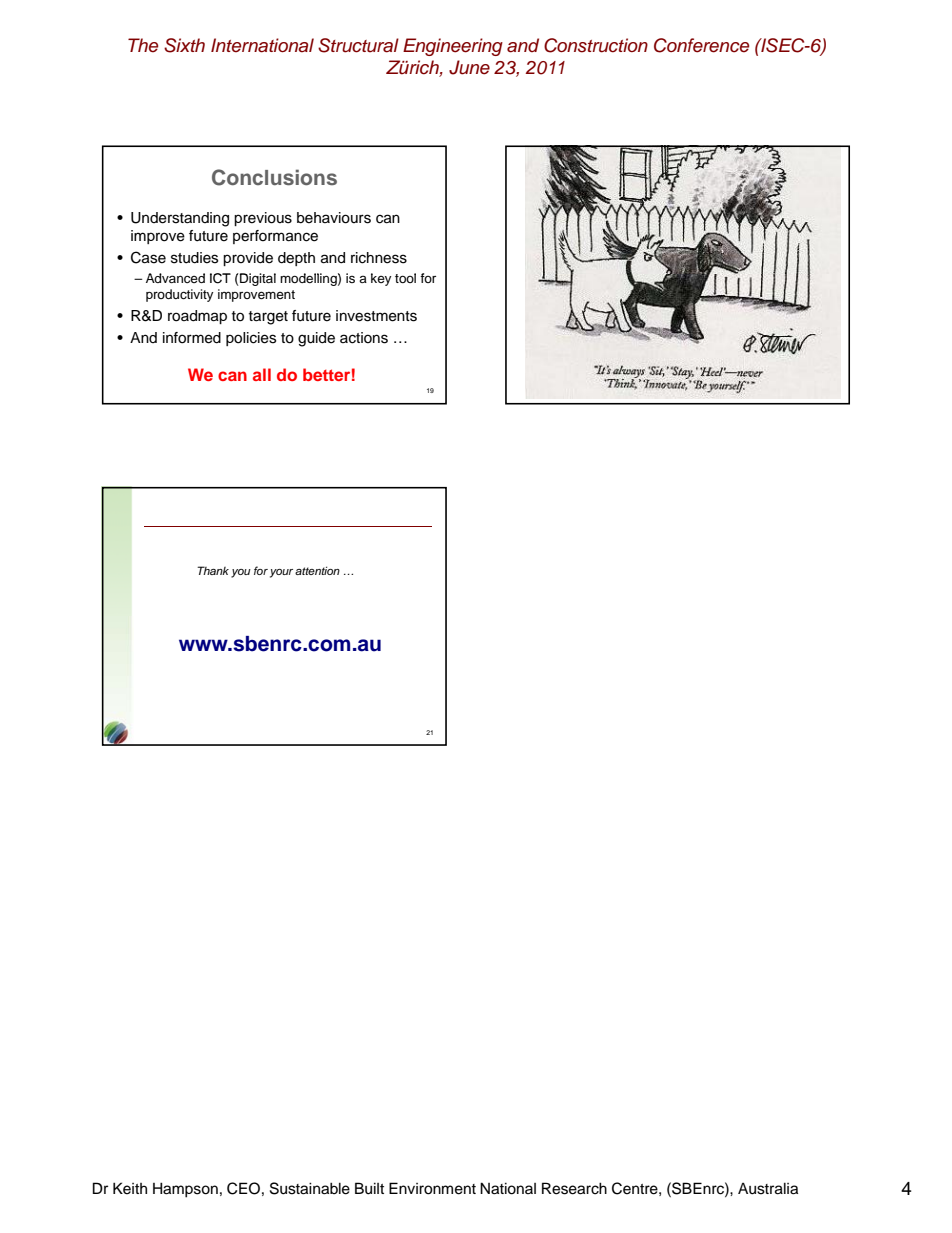 The height and width of the screenshot is (1233, 952). What do you see at coordinates (213, 570) in the screenshot?
I see `Thank` at bounding box center [213, 570].
